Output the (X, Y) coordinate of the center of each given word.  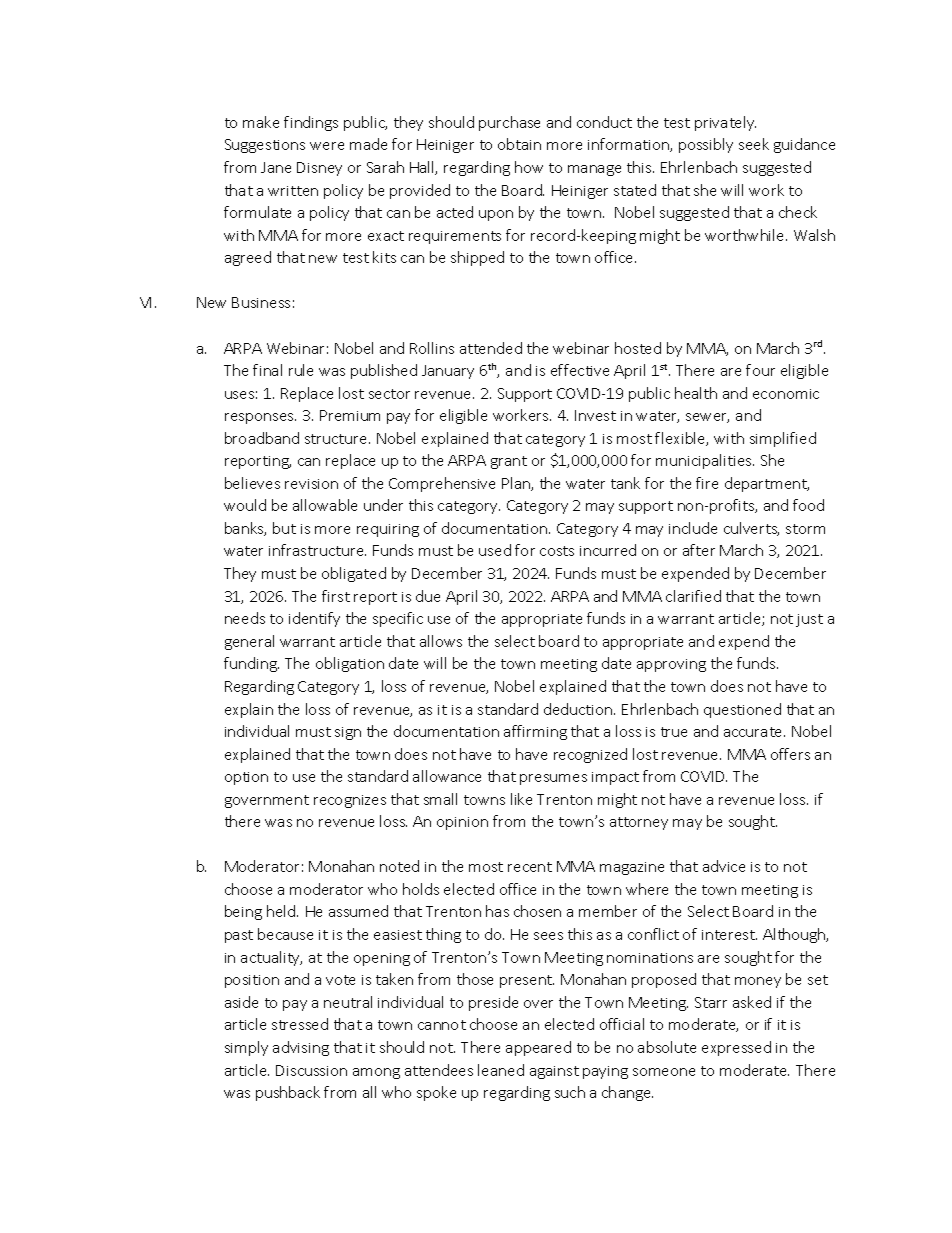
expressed (736, 1048)
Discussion (311, 1070)
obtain (519, 144)
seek (754, 144)
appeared (538, 1048)
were (327, 146)
